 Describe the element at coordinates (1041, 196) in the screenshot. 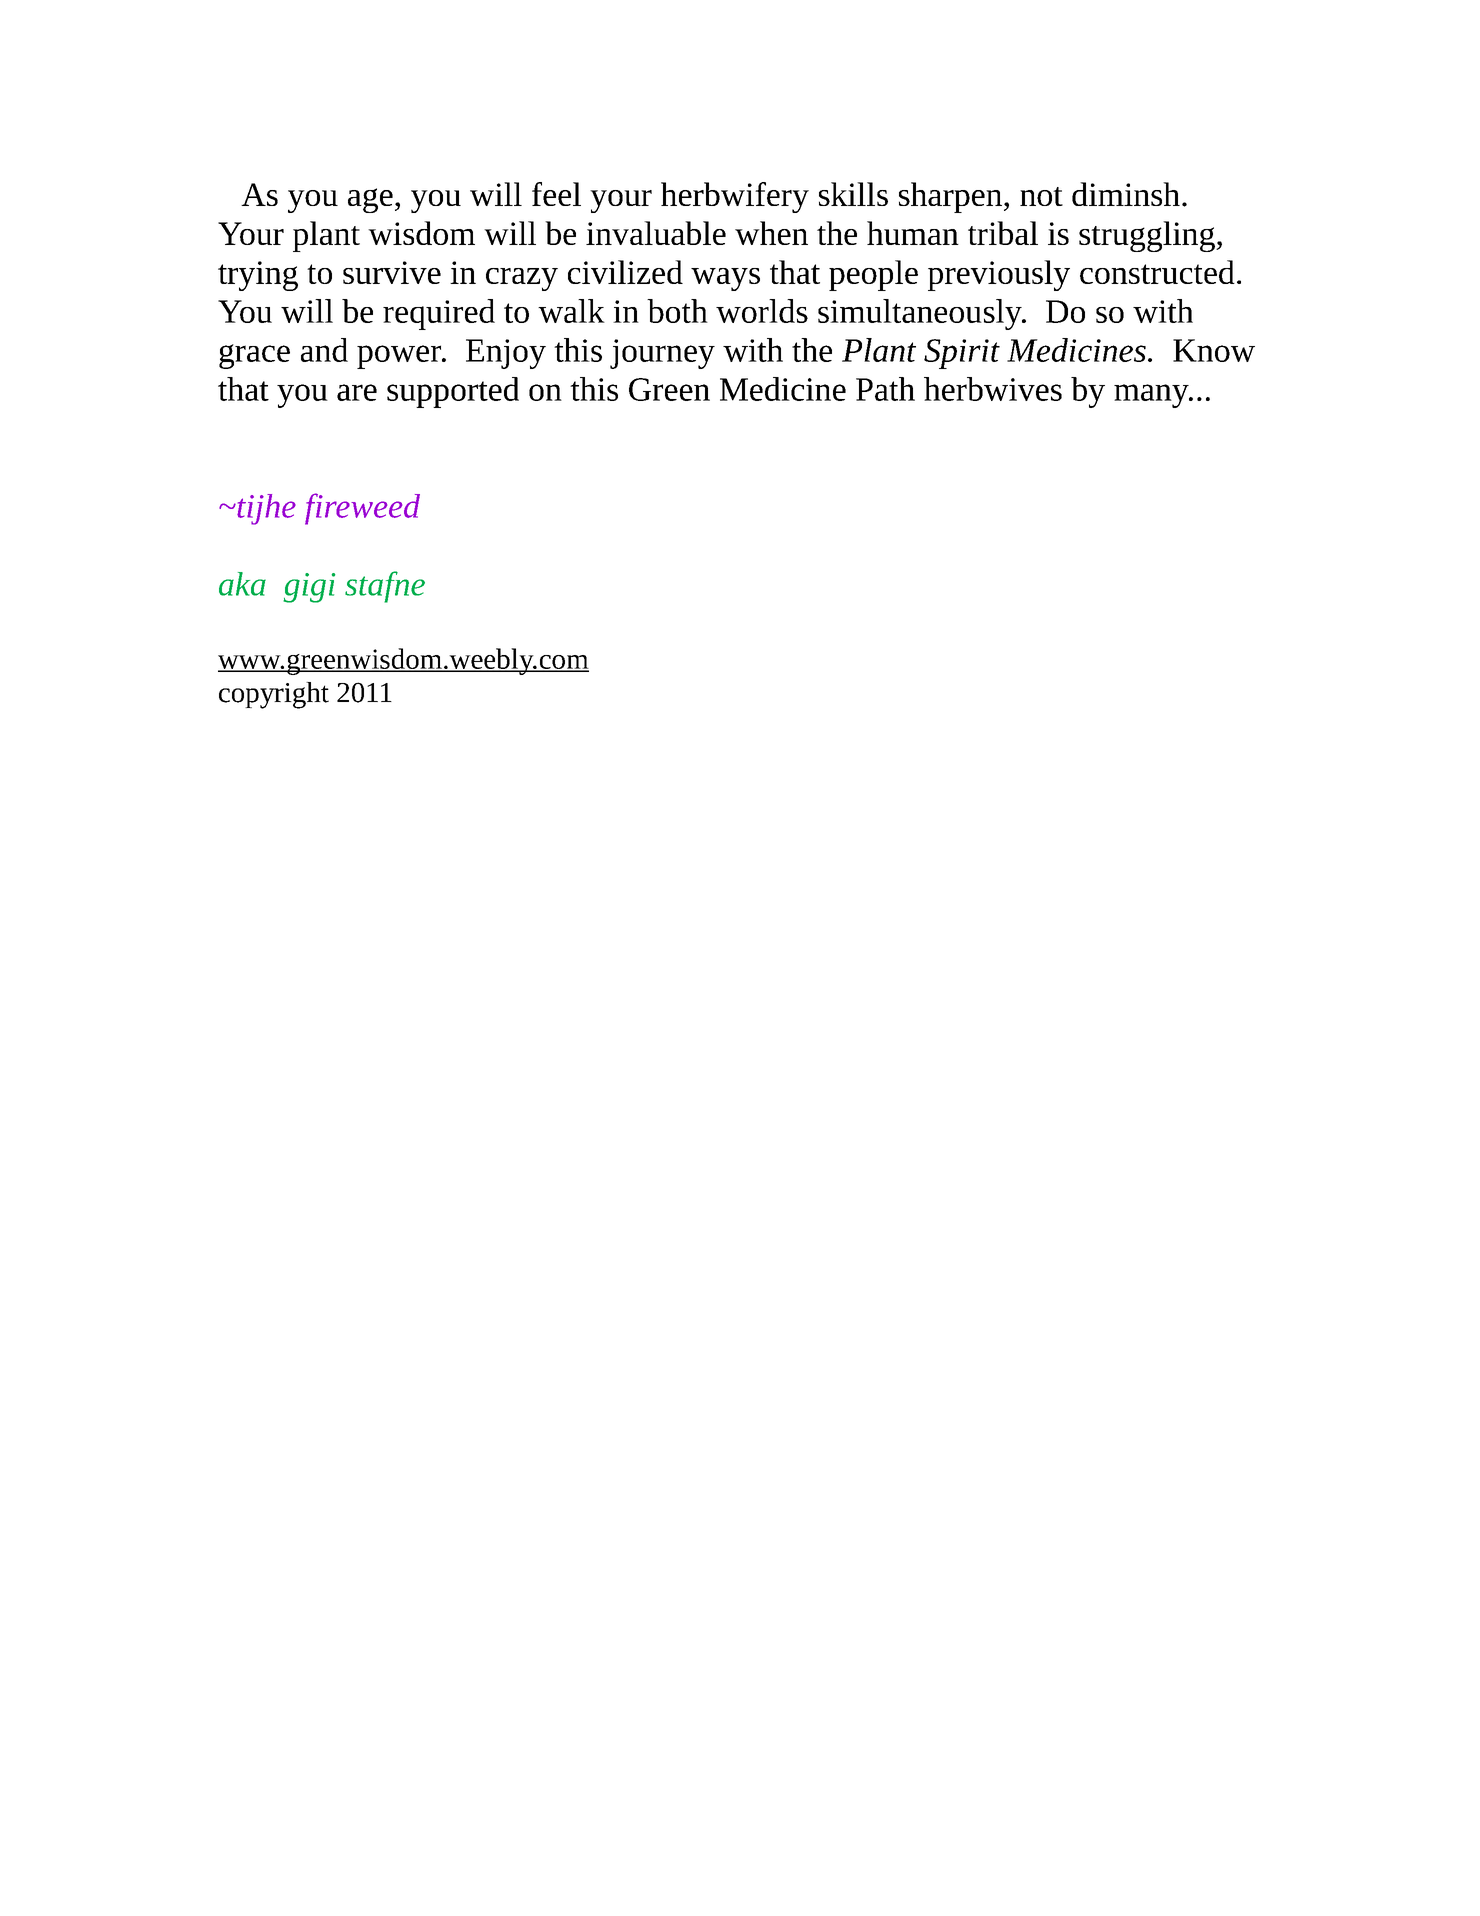

I see `not` at that location.
